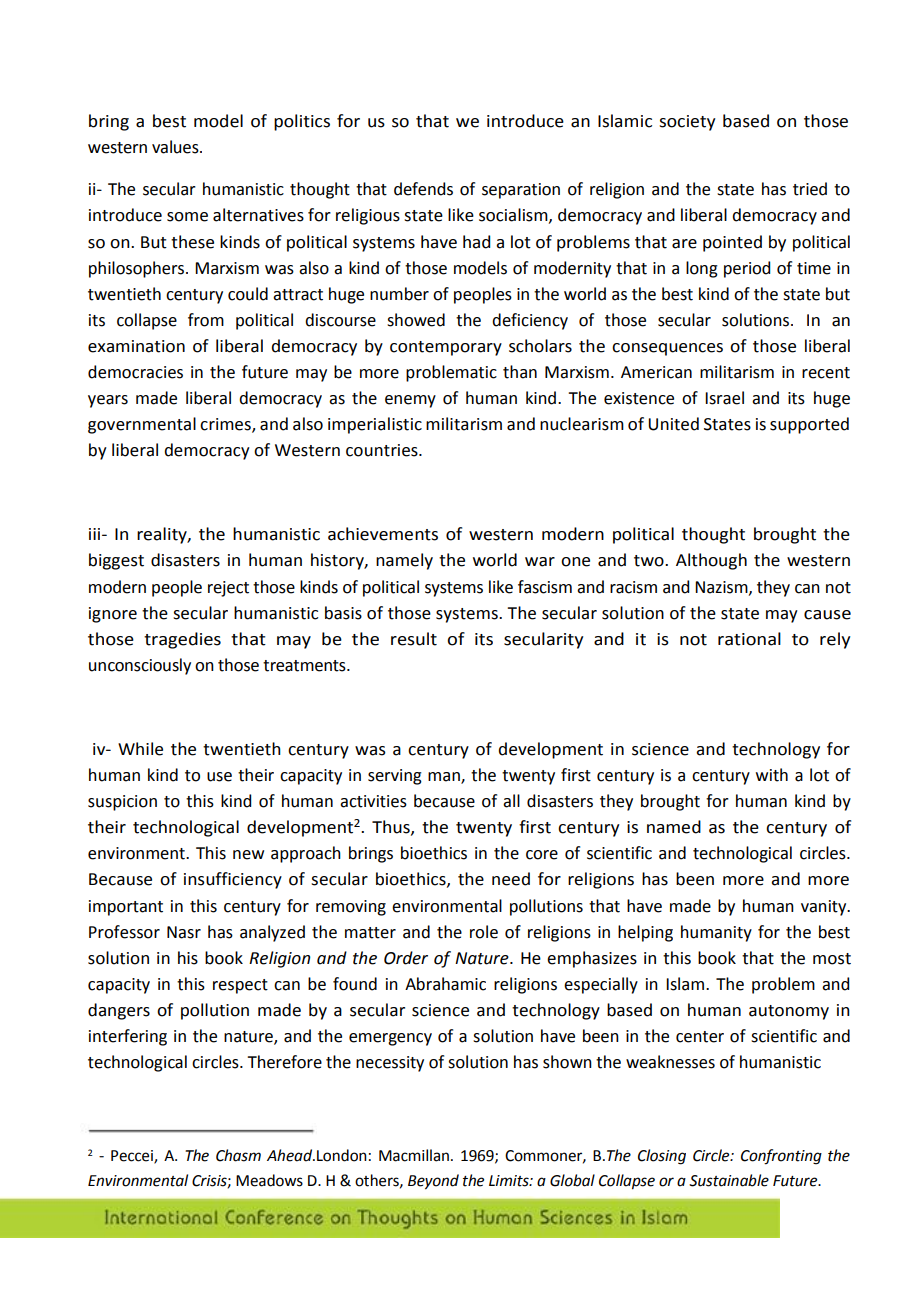 The width and height of the screenshot is (924, 1307). I want to click on tragedies, so click(182, 640).
